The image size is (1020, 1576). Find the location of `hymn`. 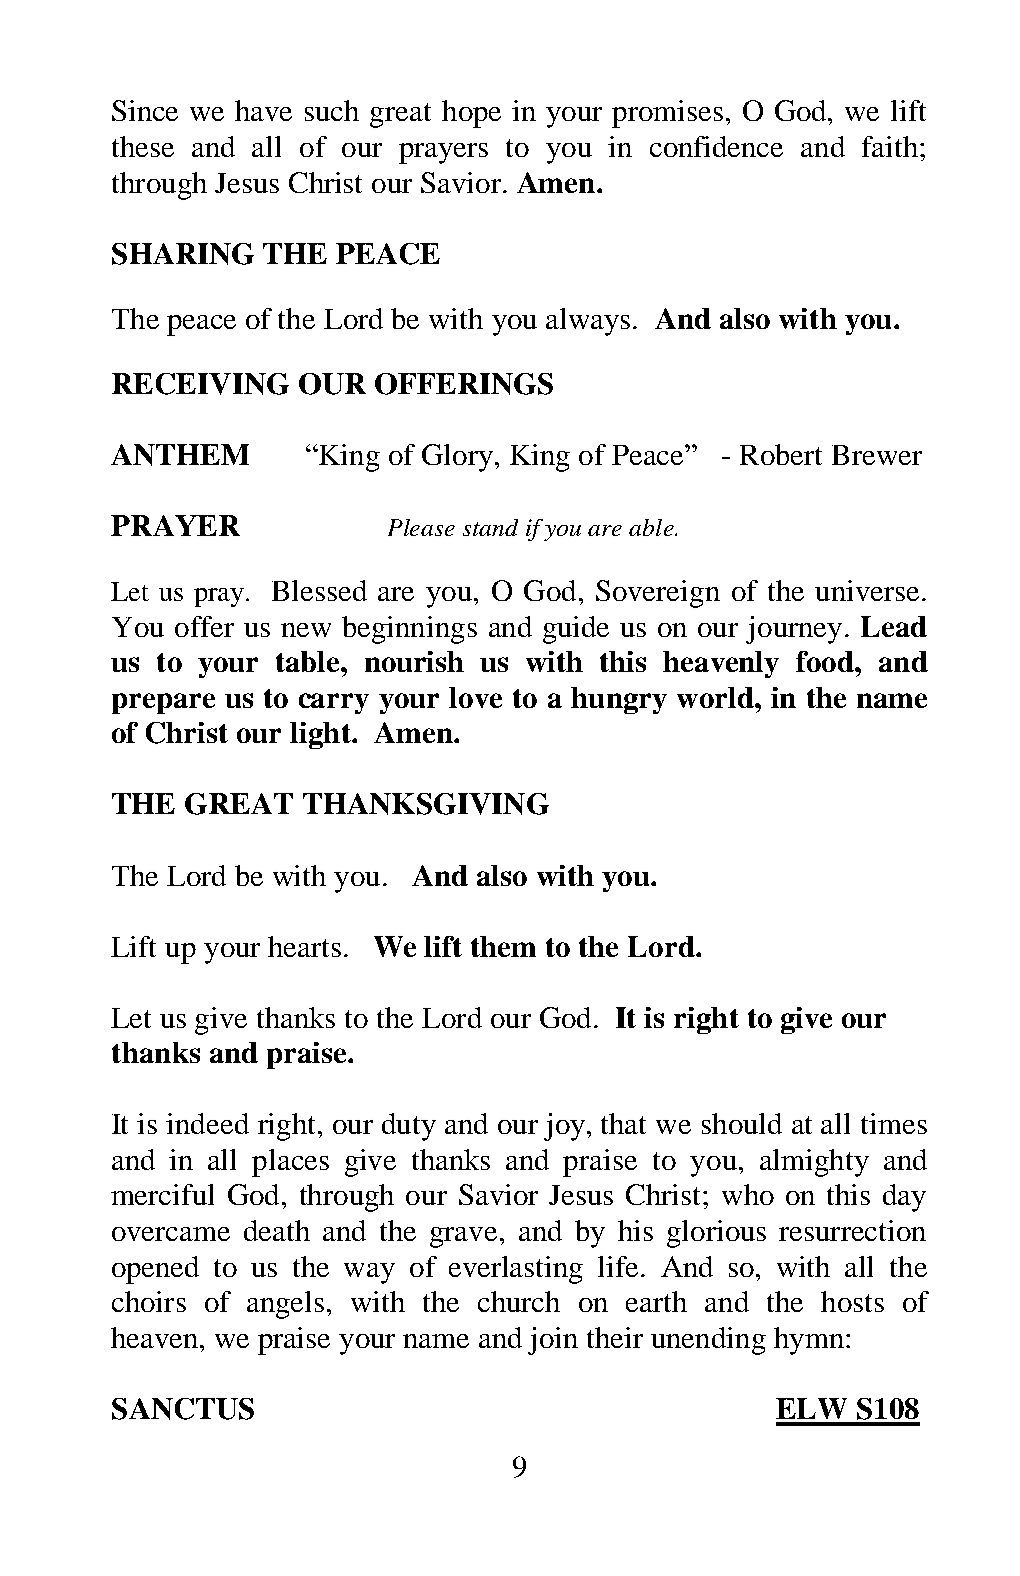

hymn is located at coordinates (809, 1341).
